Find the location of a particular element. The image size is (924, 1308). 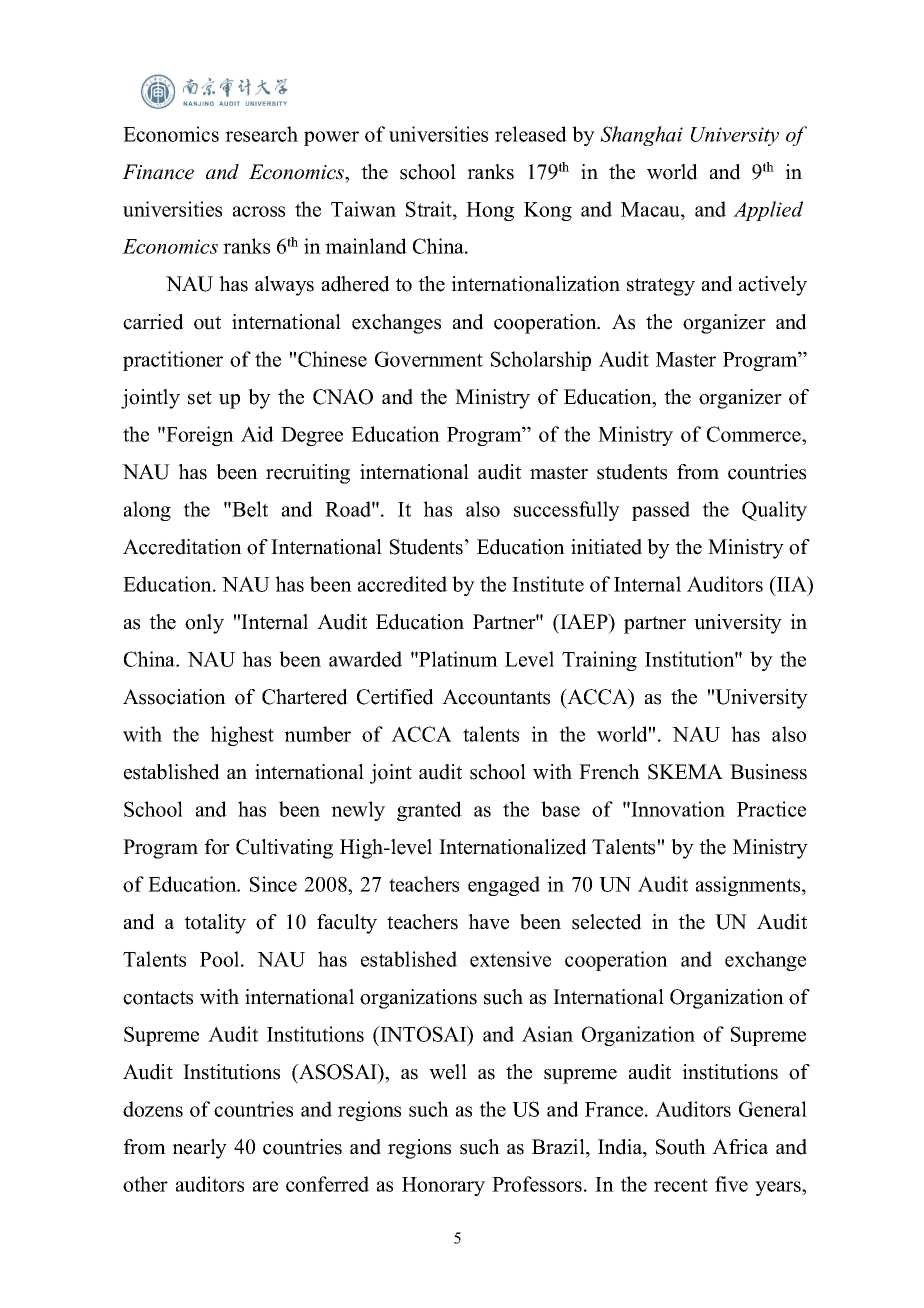

Commerce is located at coordinates (755, 434).
